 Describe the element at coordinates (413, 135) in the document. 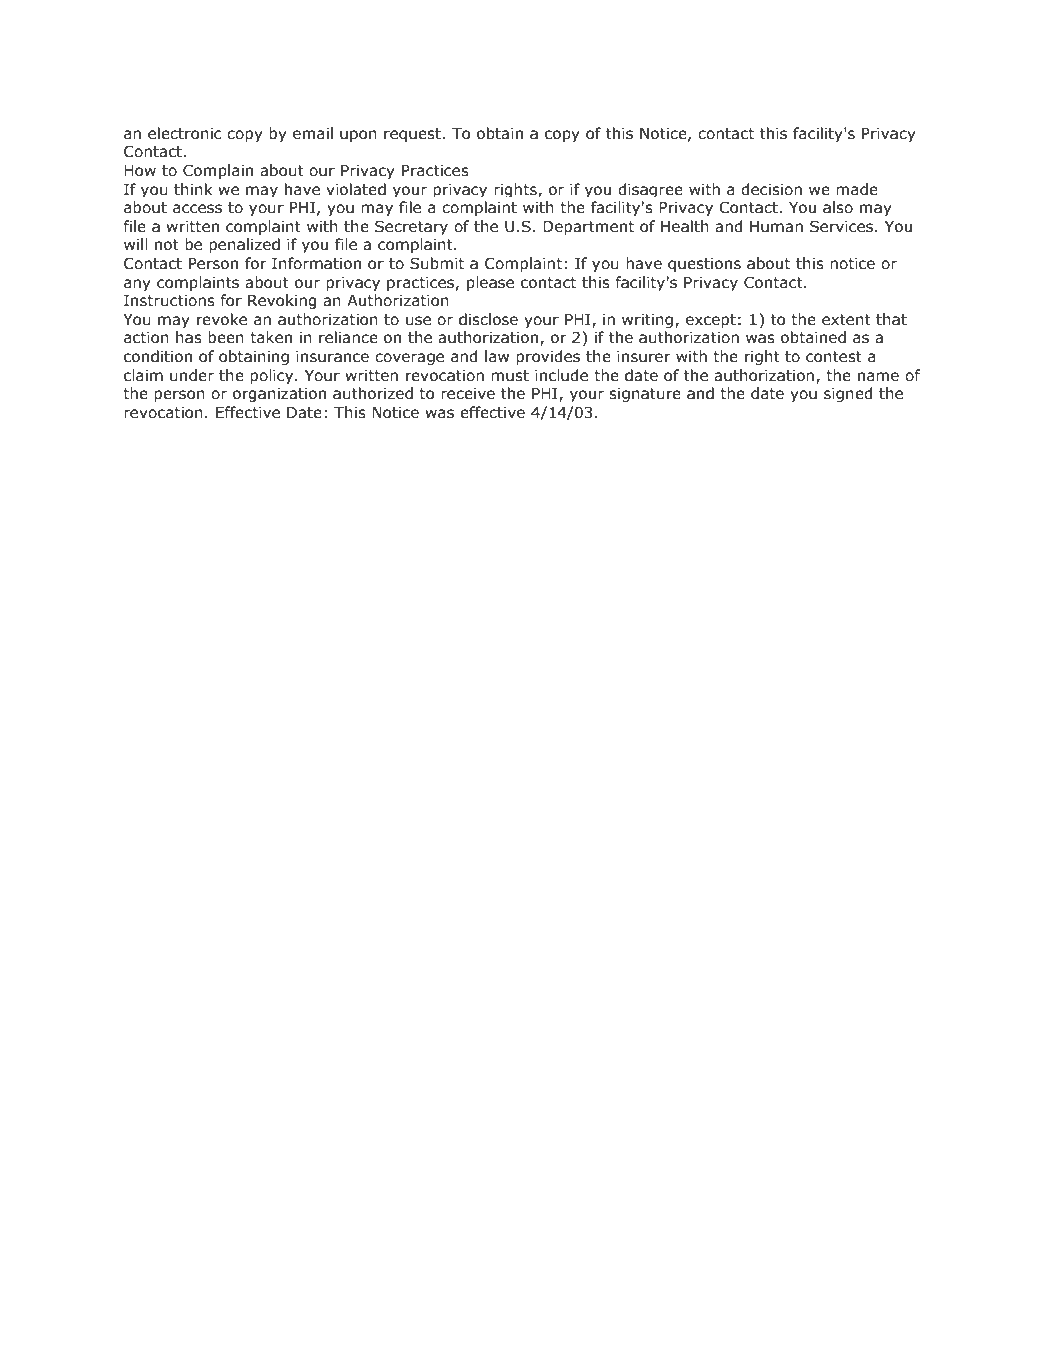

I see `request` at that location.
